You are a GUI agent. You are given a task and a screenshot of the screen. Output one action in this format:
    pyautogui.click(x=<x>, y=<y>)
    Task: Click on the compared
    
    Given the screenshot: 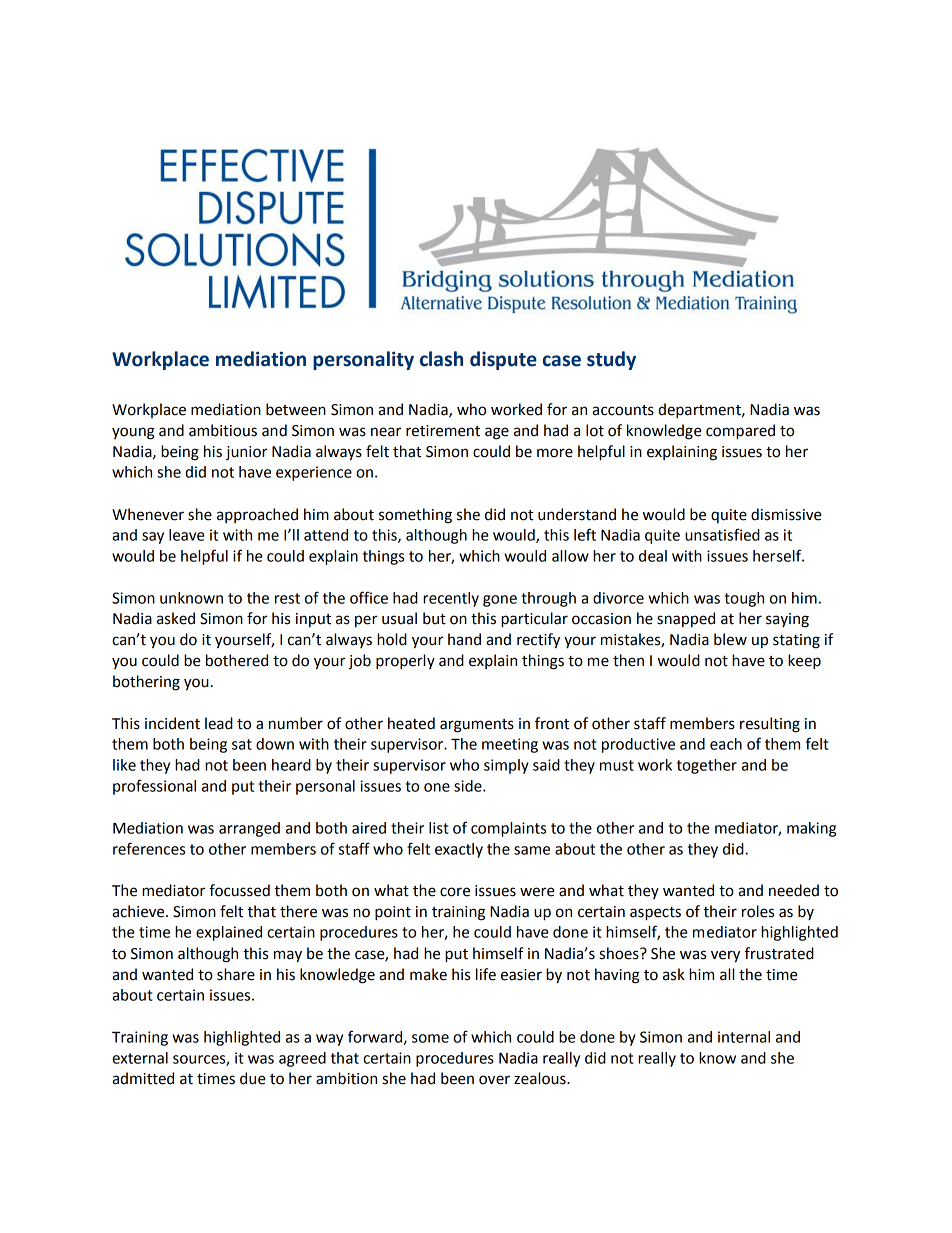 What is the action you would take?
    pyautogui.click(x=740, y=432)
